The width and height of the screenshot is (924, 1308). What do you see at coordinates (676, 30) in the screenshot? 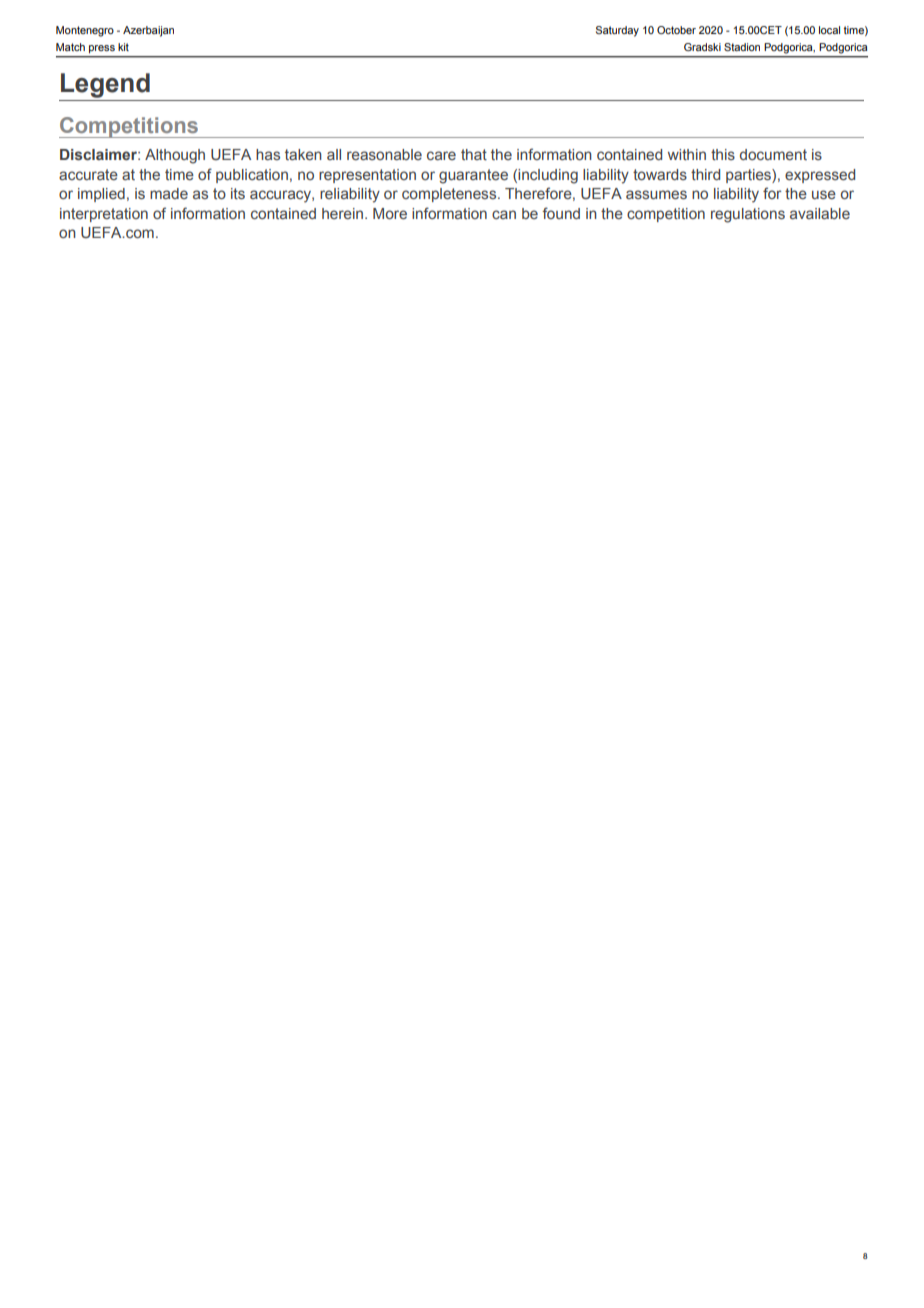
I see `October` at bounding box center [676, 30].
